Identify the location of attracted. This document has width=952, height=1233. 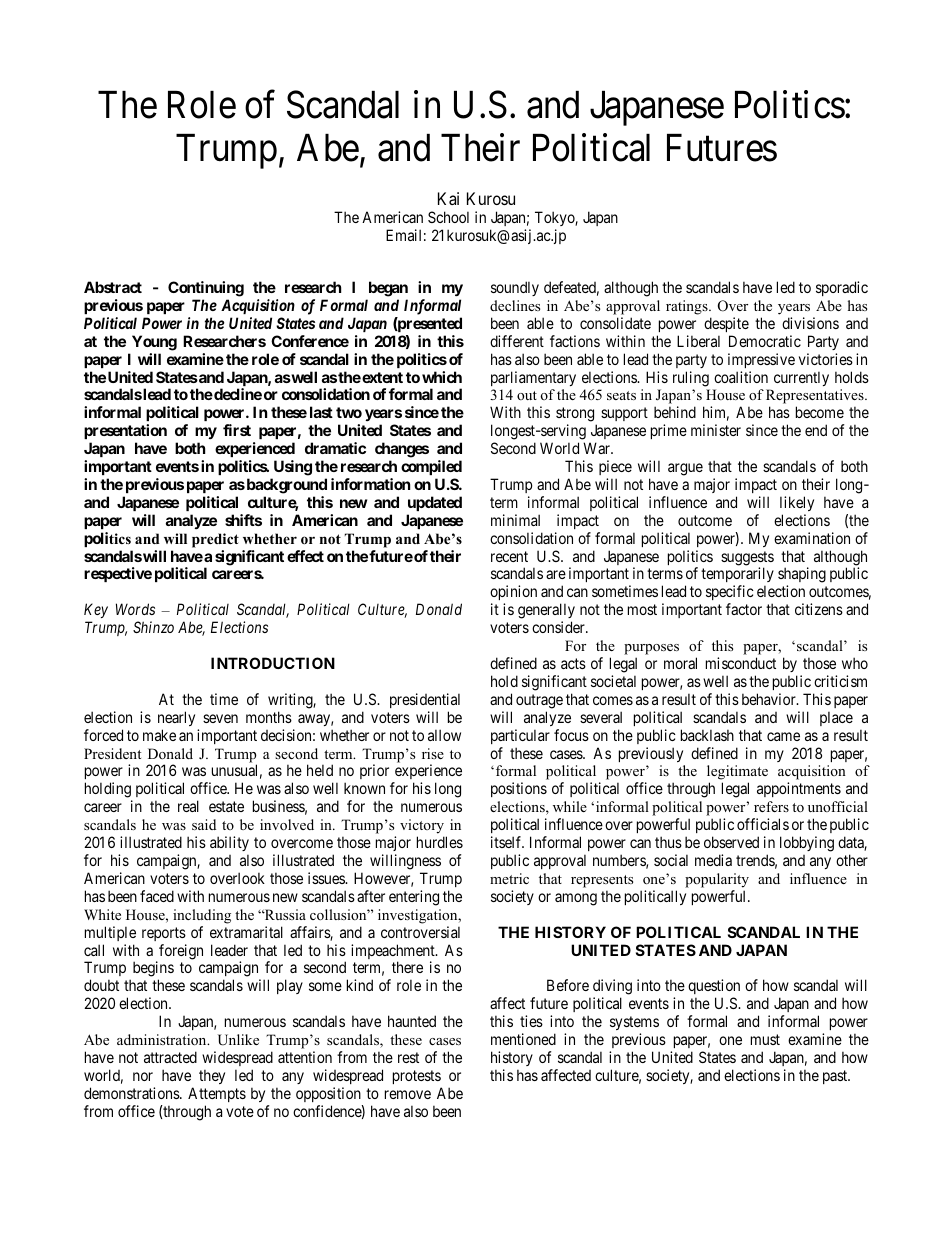
(170, 1057).
